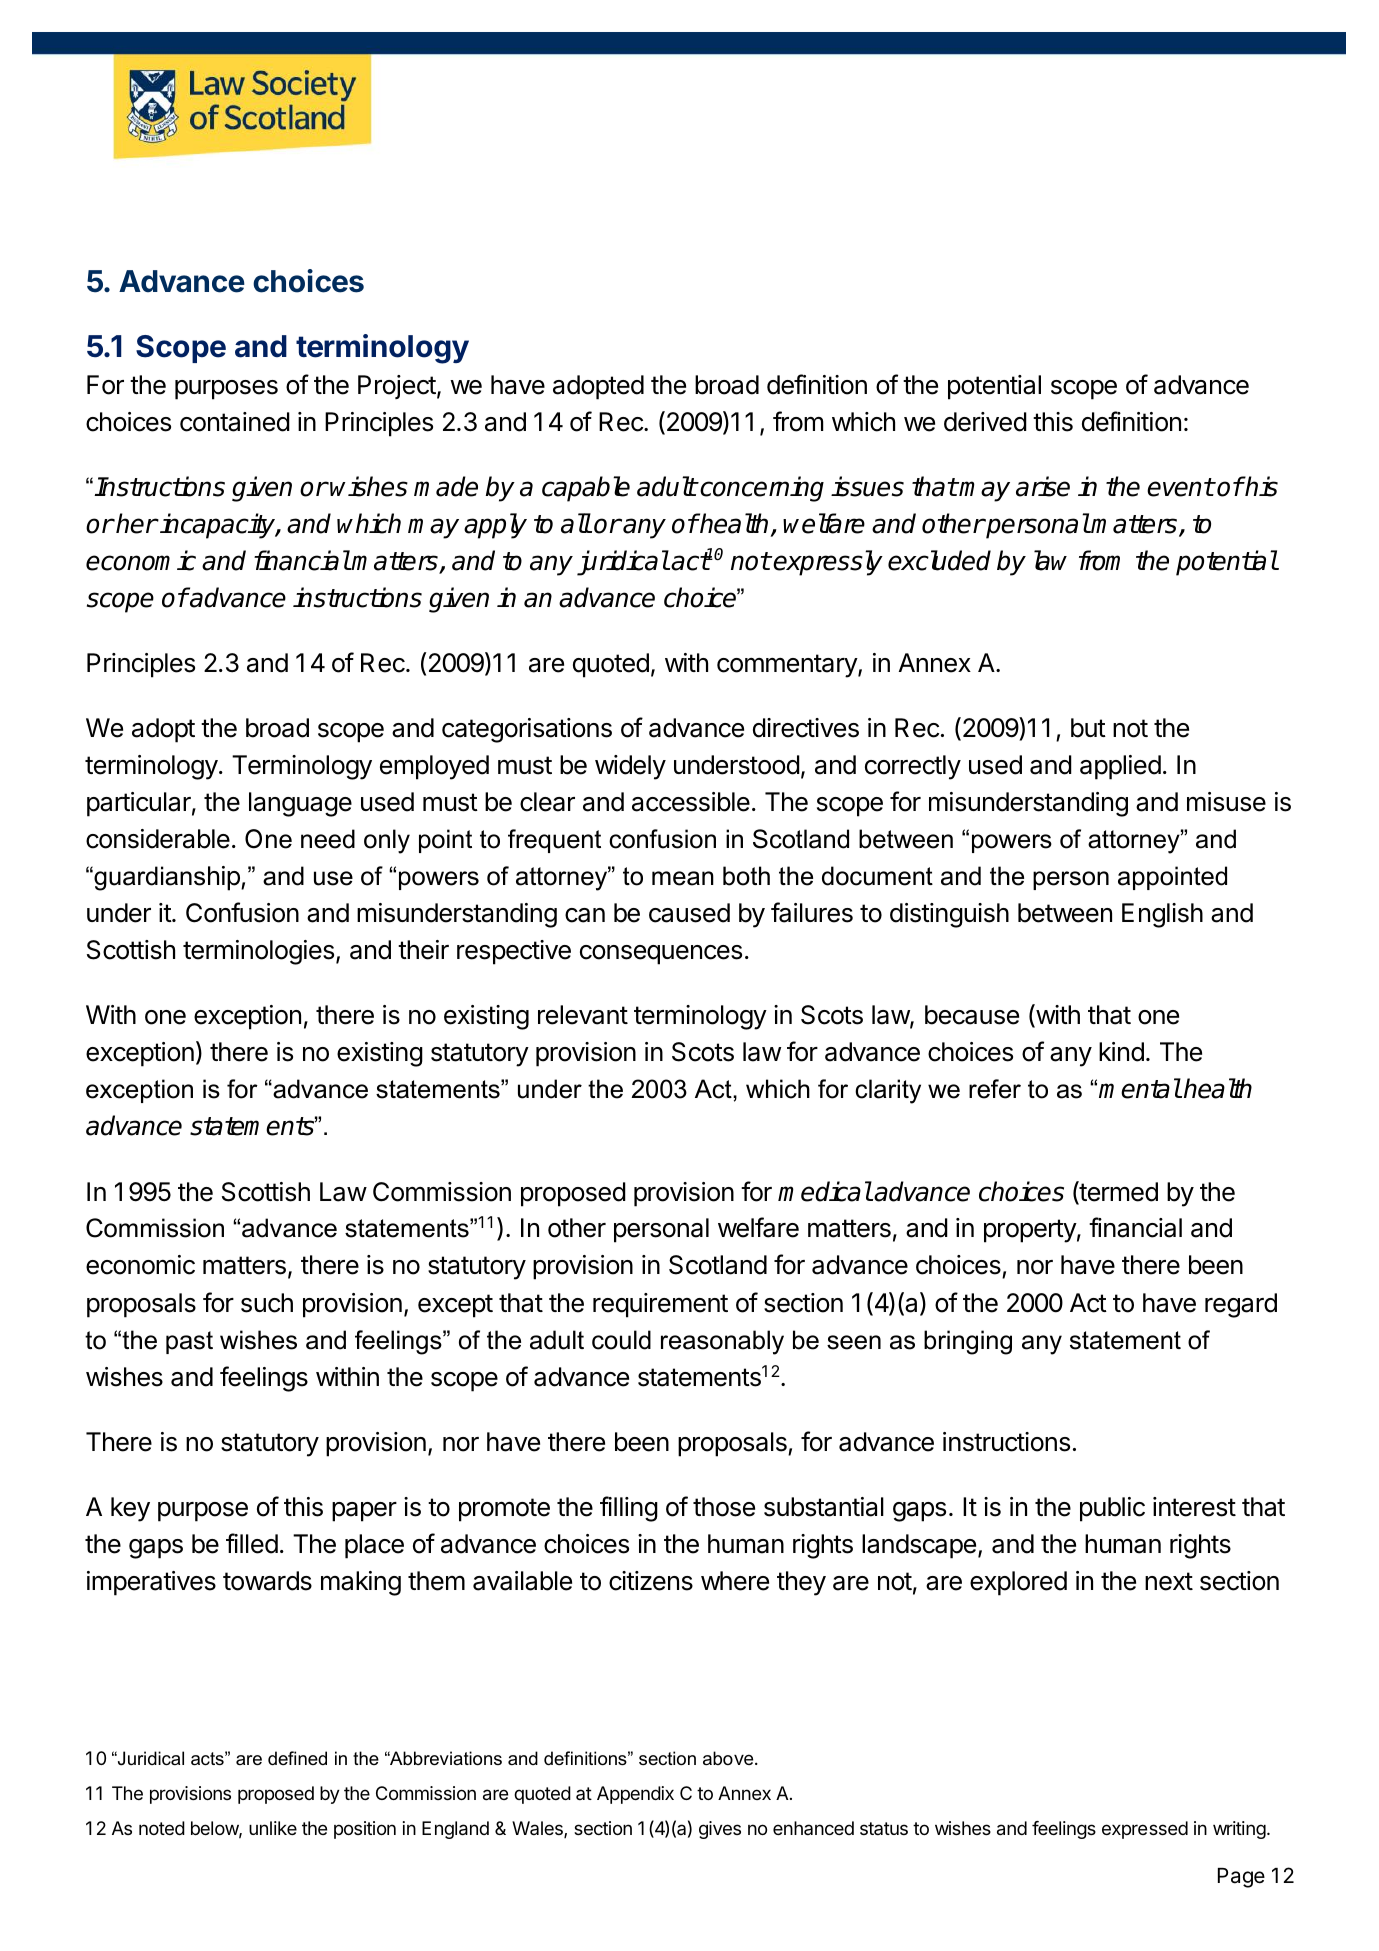  I want to click on reasonably, so click(722, 1342).
